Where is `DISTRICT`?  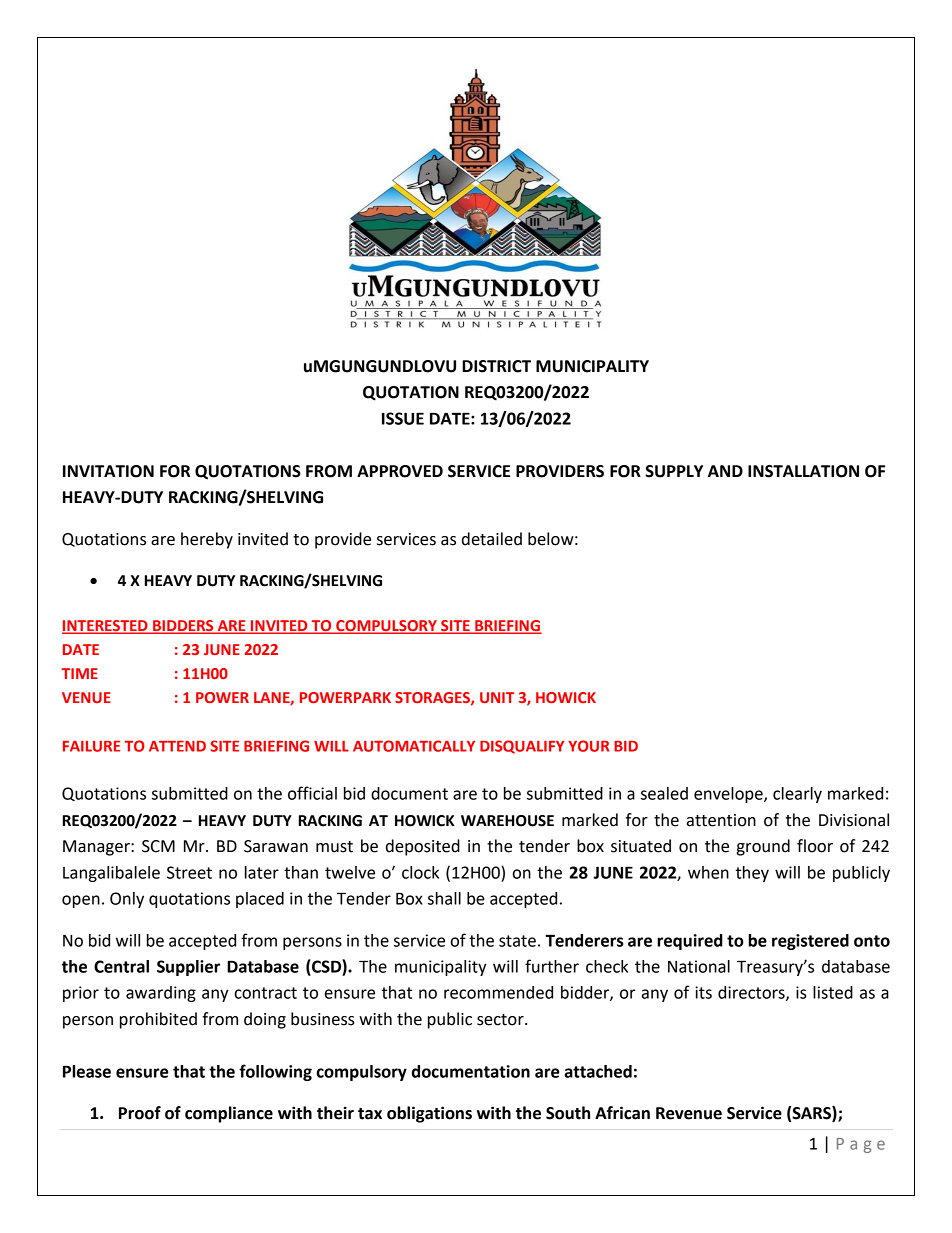
DISTRICT is located at coordinates (496, 366).
